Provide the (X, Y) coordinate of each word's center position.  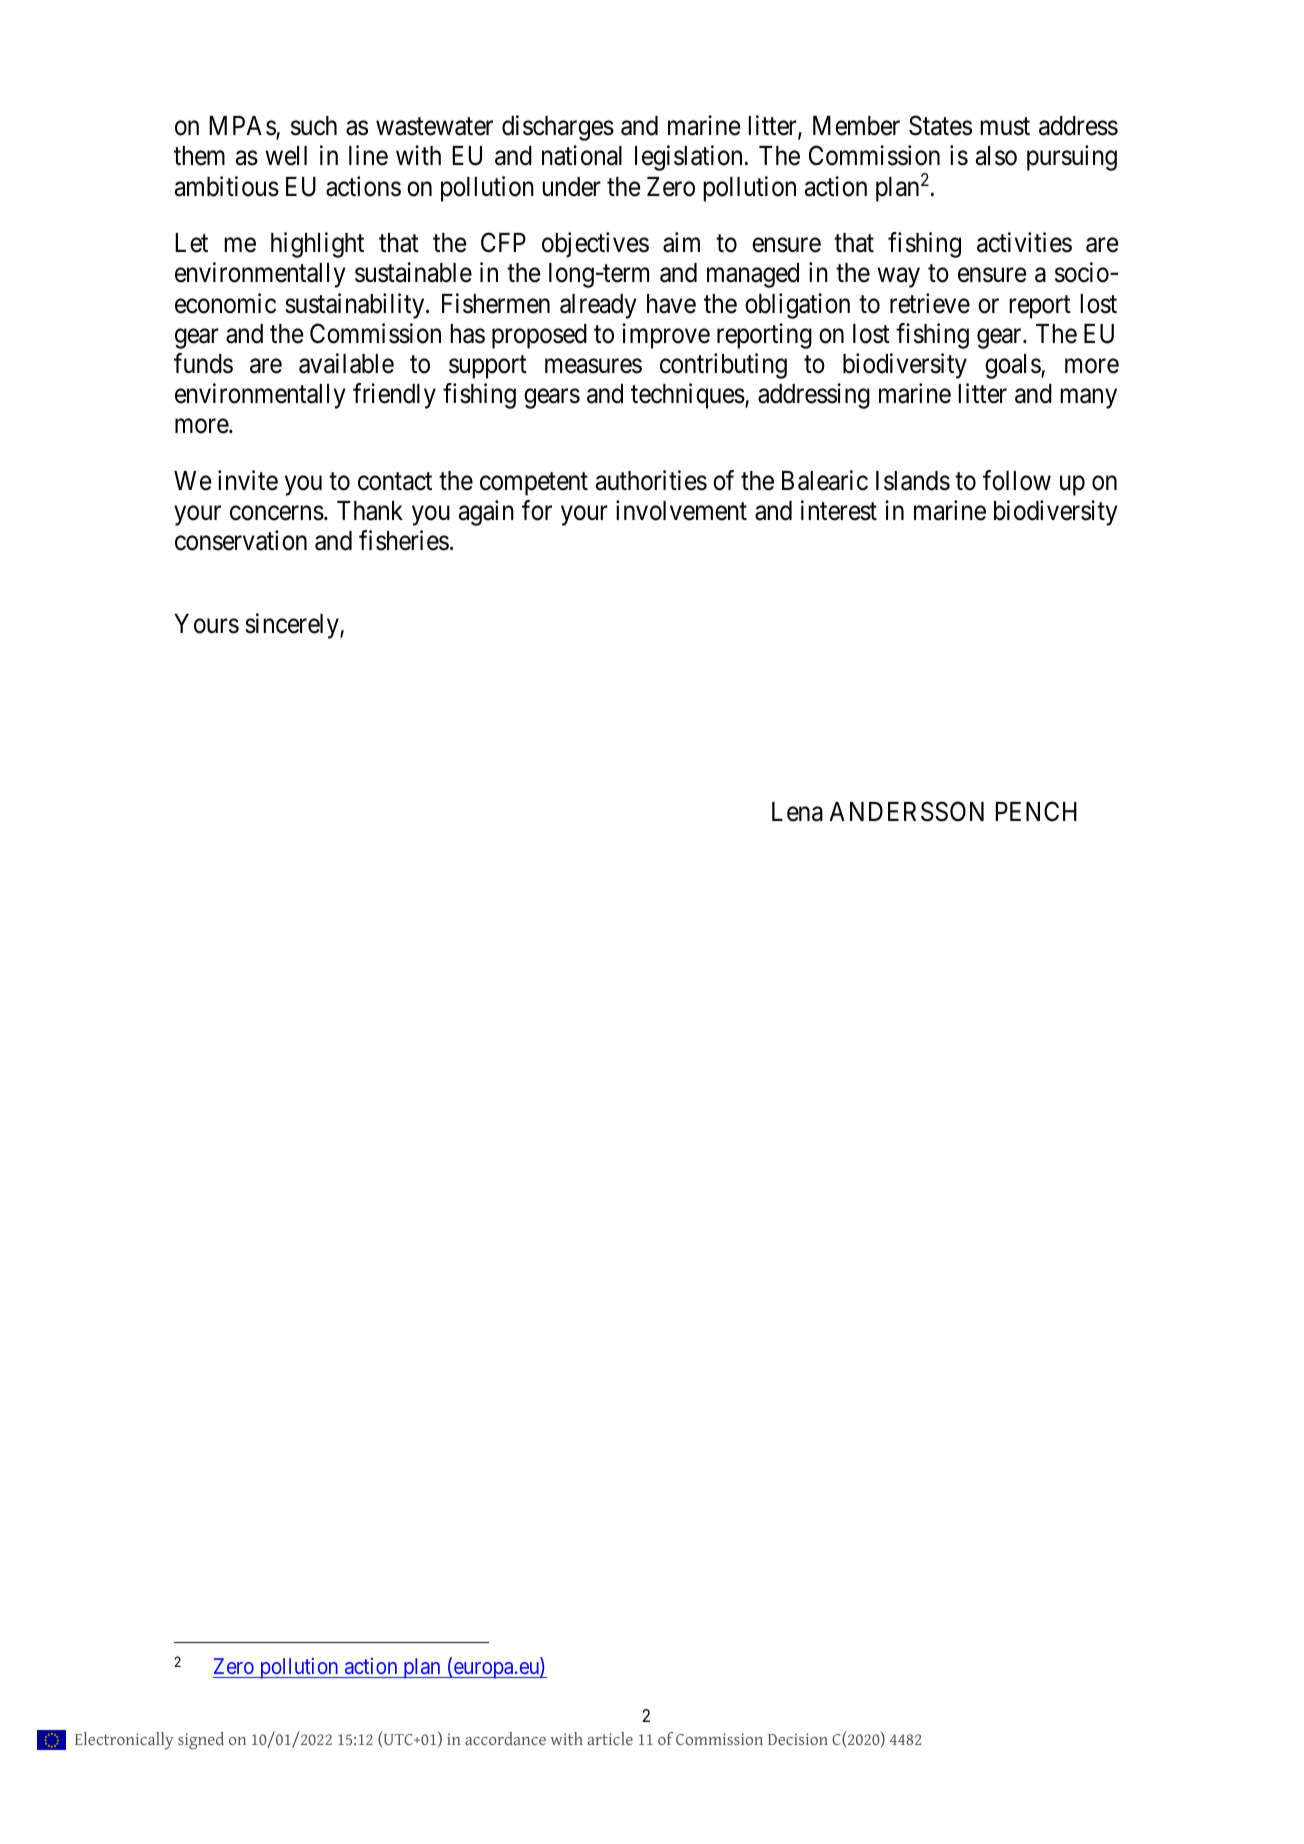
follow (1017, 480)
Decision (798, 1739)
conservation (241, 541)
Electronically (124, 1740)
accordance (505, 1738)
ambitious (227, 186)
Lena (797, 812)
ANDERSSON (906, 811)
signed (201, 1740)
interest (839, 510)
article (610, 1738)
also (996, 156)
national (582, 155)
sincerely (293, 626)
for (537, 510)
